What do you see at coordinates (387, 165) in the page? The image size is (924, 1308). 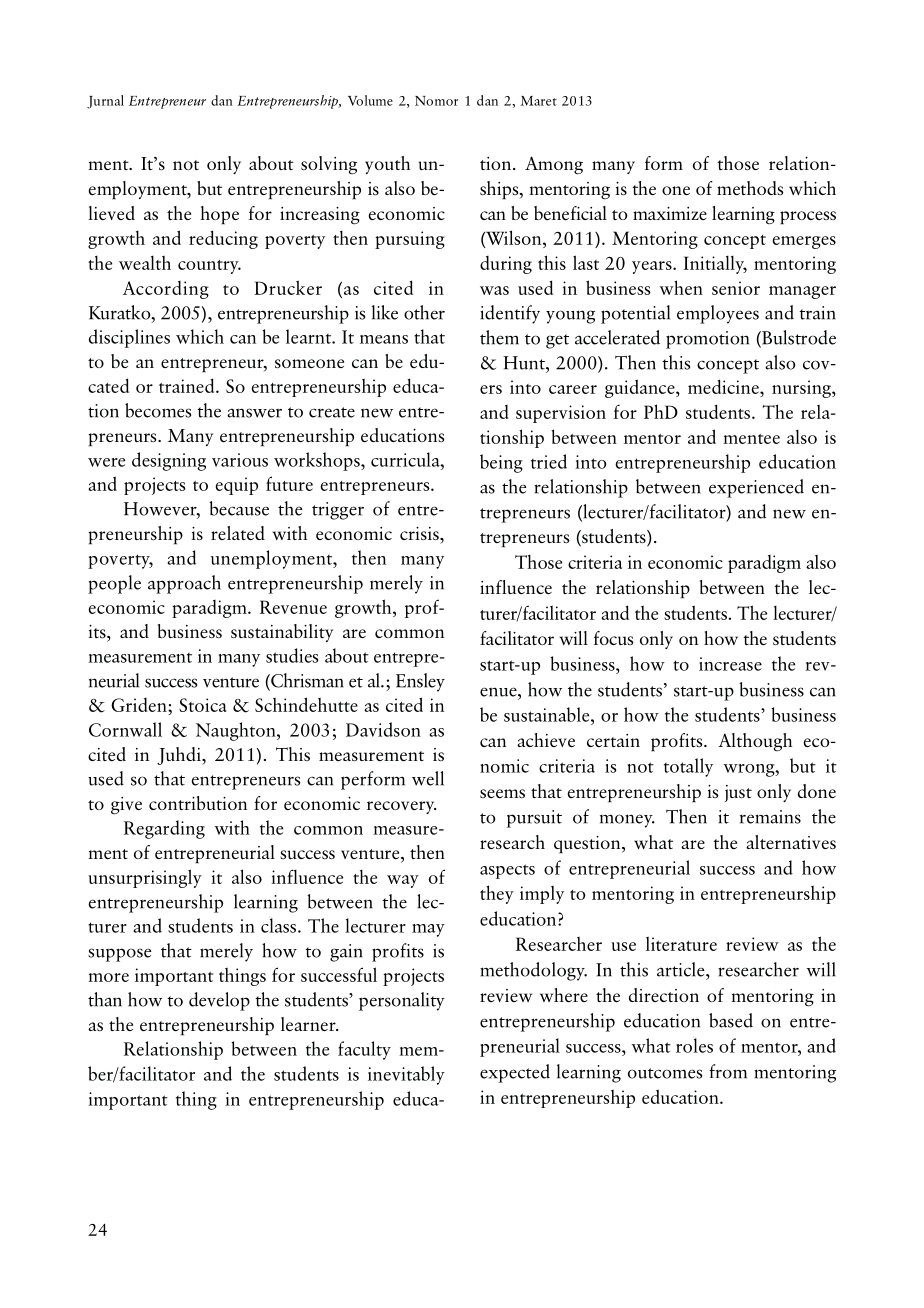 I see `youth` at bounding box center [387, 165].
